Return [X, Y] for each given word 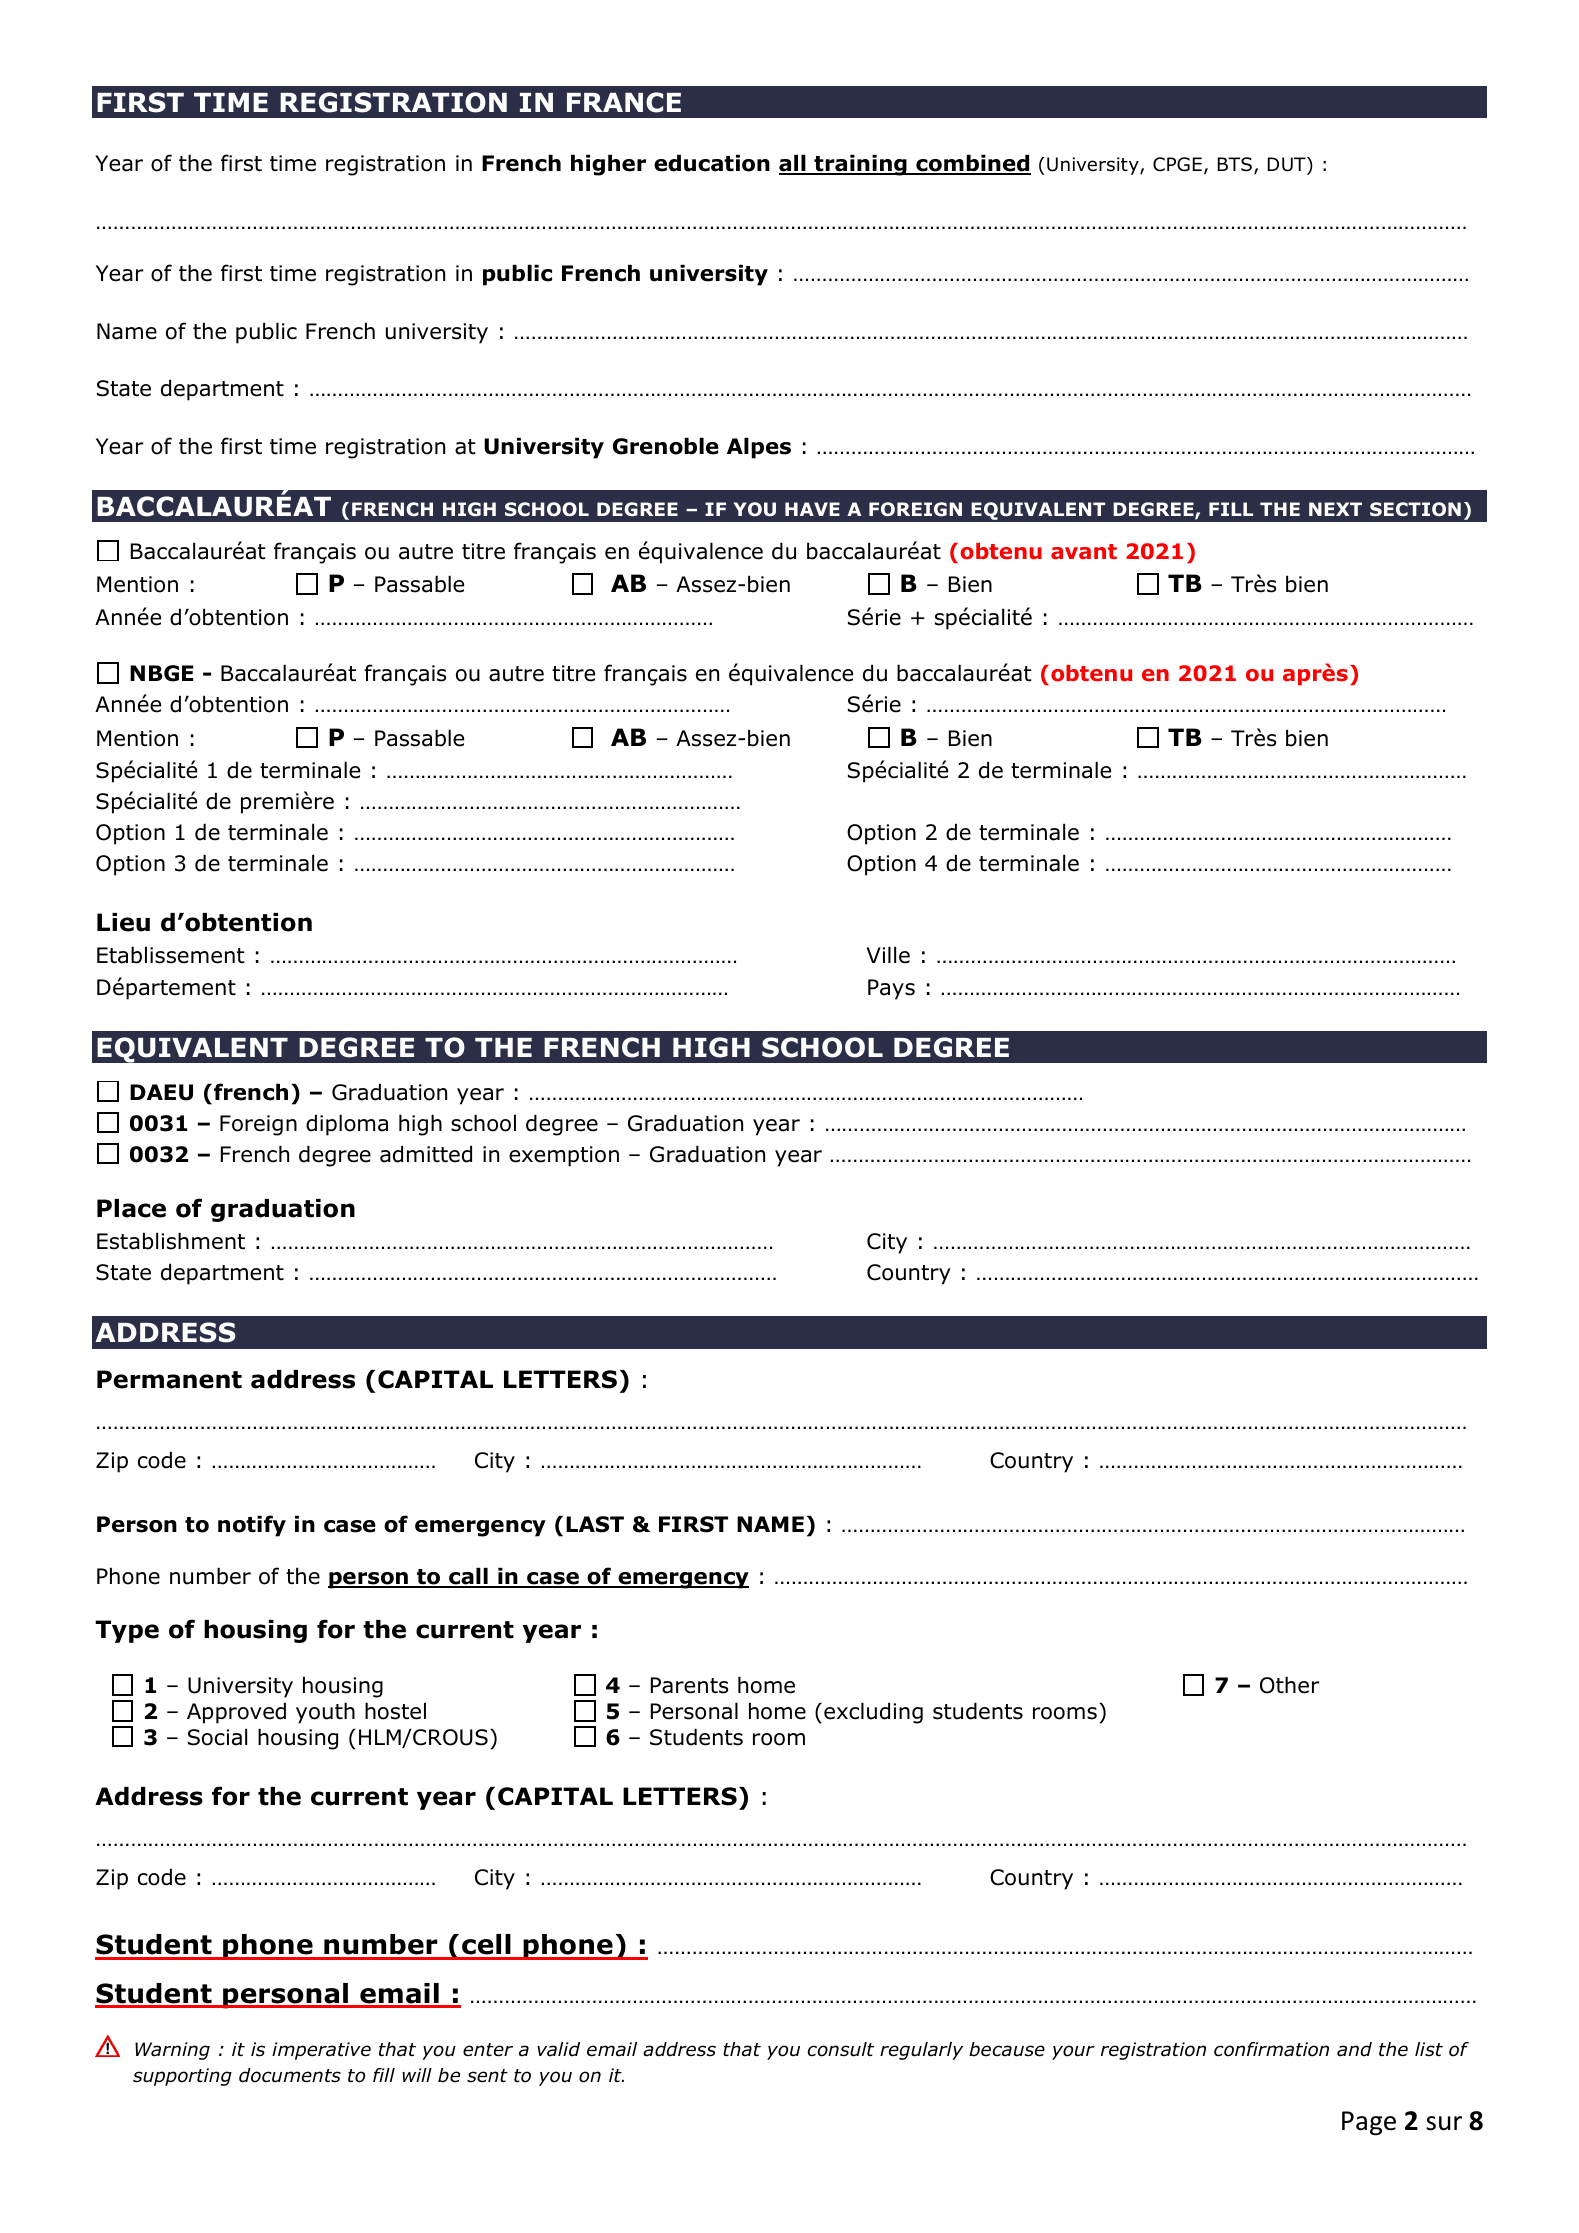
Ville [888, 955]
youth [325, 1713]
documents [290, 2075]
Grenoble [666, 446]
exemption [564, 1156]
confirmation [1271, 2049]
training [860, 165]
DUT [1288, 164]
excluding [873, 1713]
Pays [891, 989]
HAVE [812, 509]
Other [1289, 1685]
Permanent [169, 1379]
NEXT [1335, 509]
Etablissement [171, 955]
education [712, 163]
